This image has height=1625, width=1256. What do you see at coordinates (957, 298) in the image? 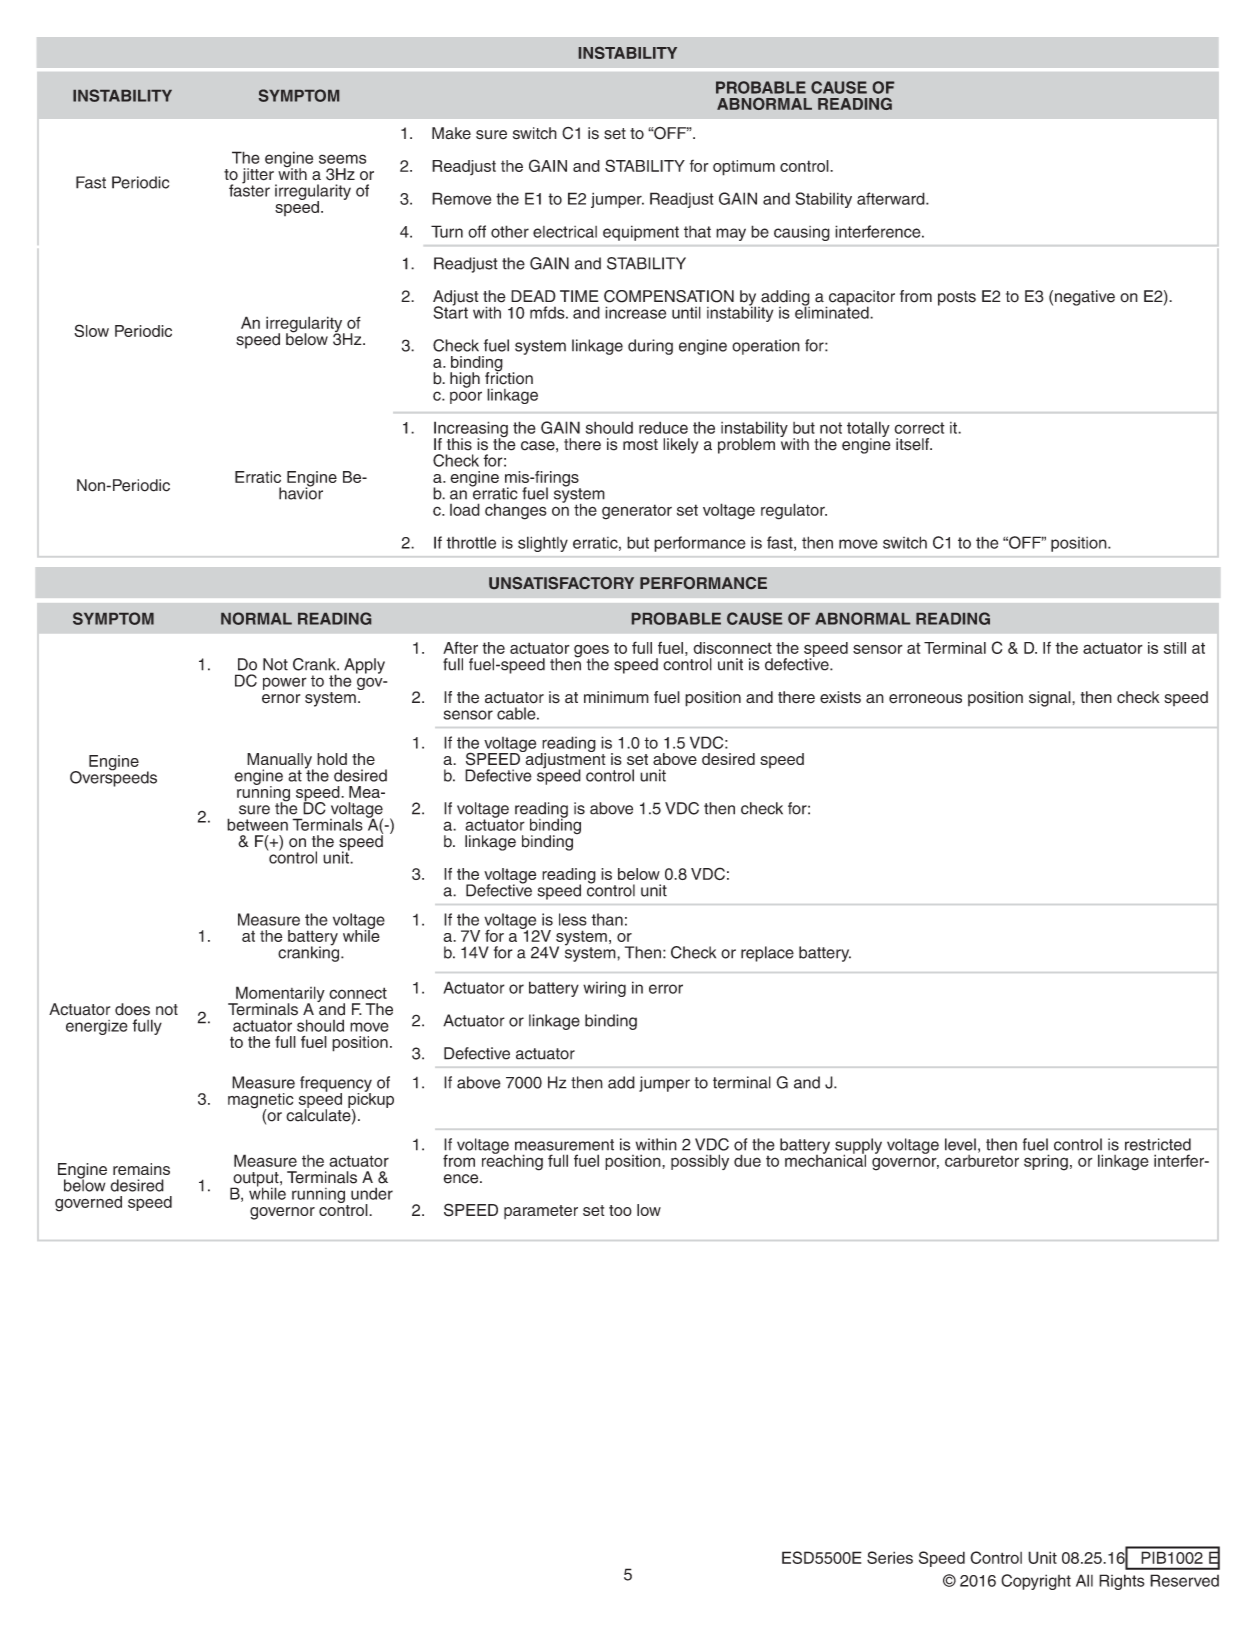
I see `posts` at bounding box center [957, 298].
